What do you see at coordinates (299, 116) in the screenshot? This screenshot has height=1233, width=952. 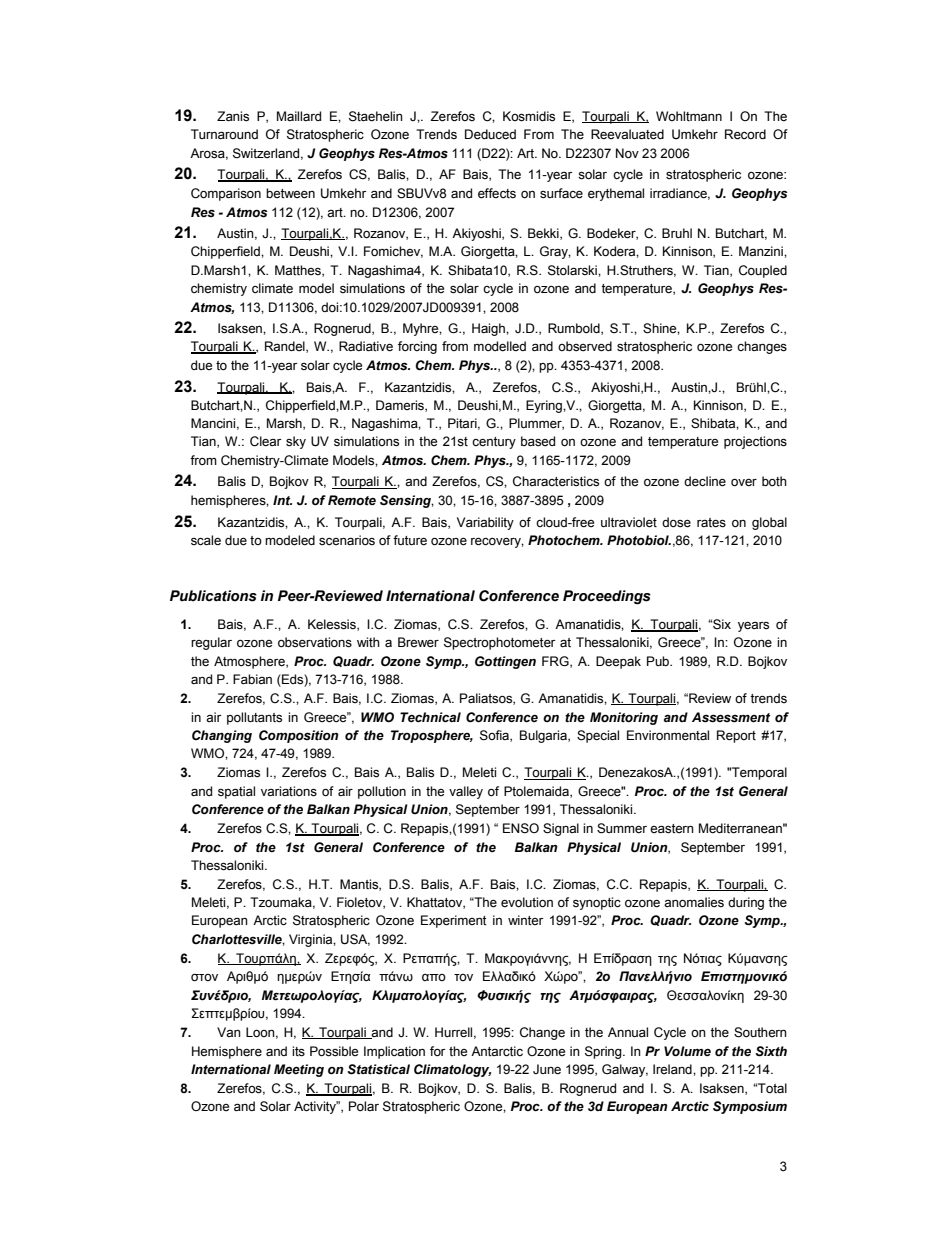 I see `Maillard` at bounding box center [299, 116].
